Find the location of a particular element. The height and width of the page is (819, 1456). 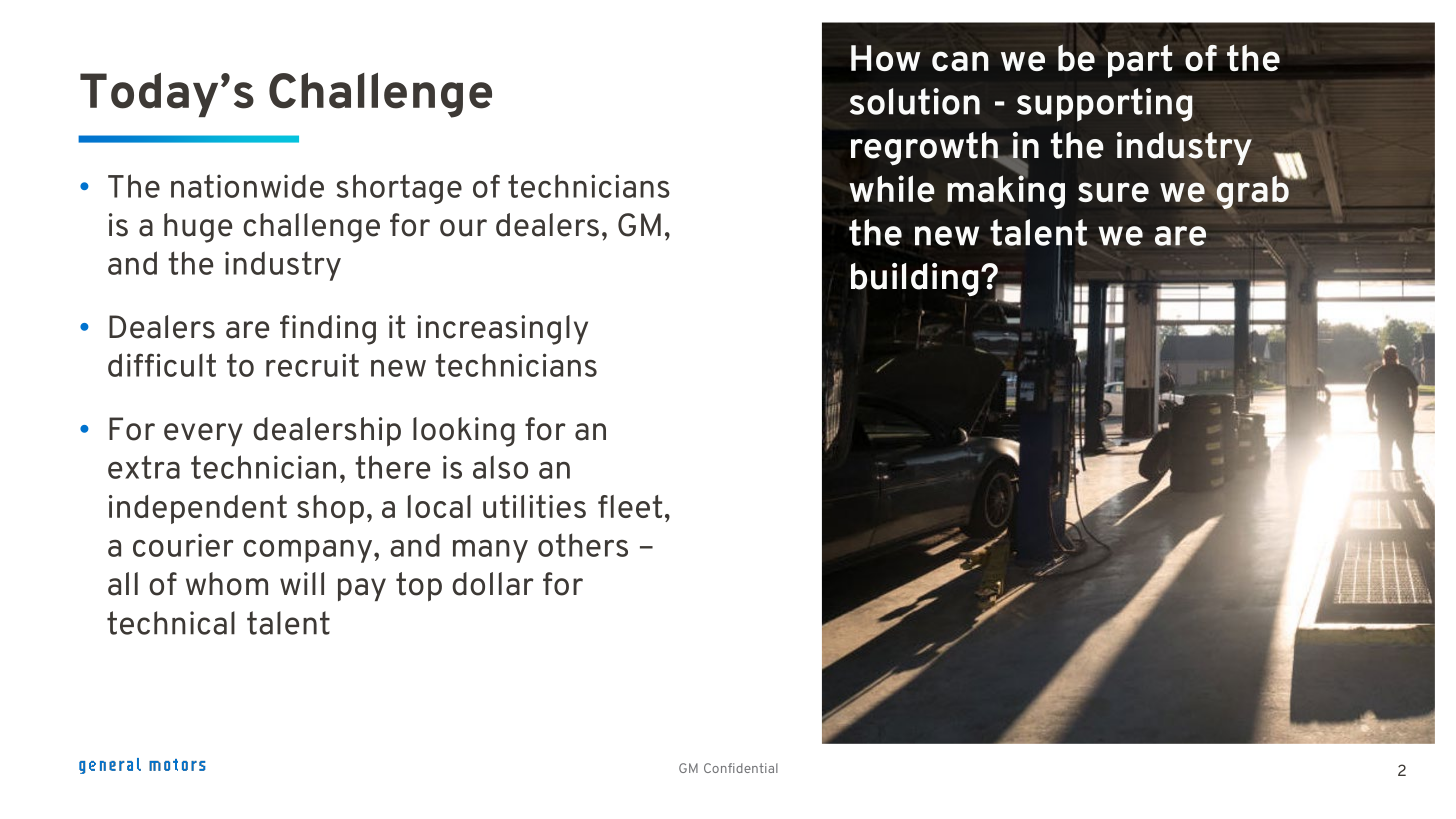

technical is located at coordinates (171, 623).
